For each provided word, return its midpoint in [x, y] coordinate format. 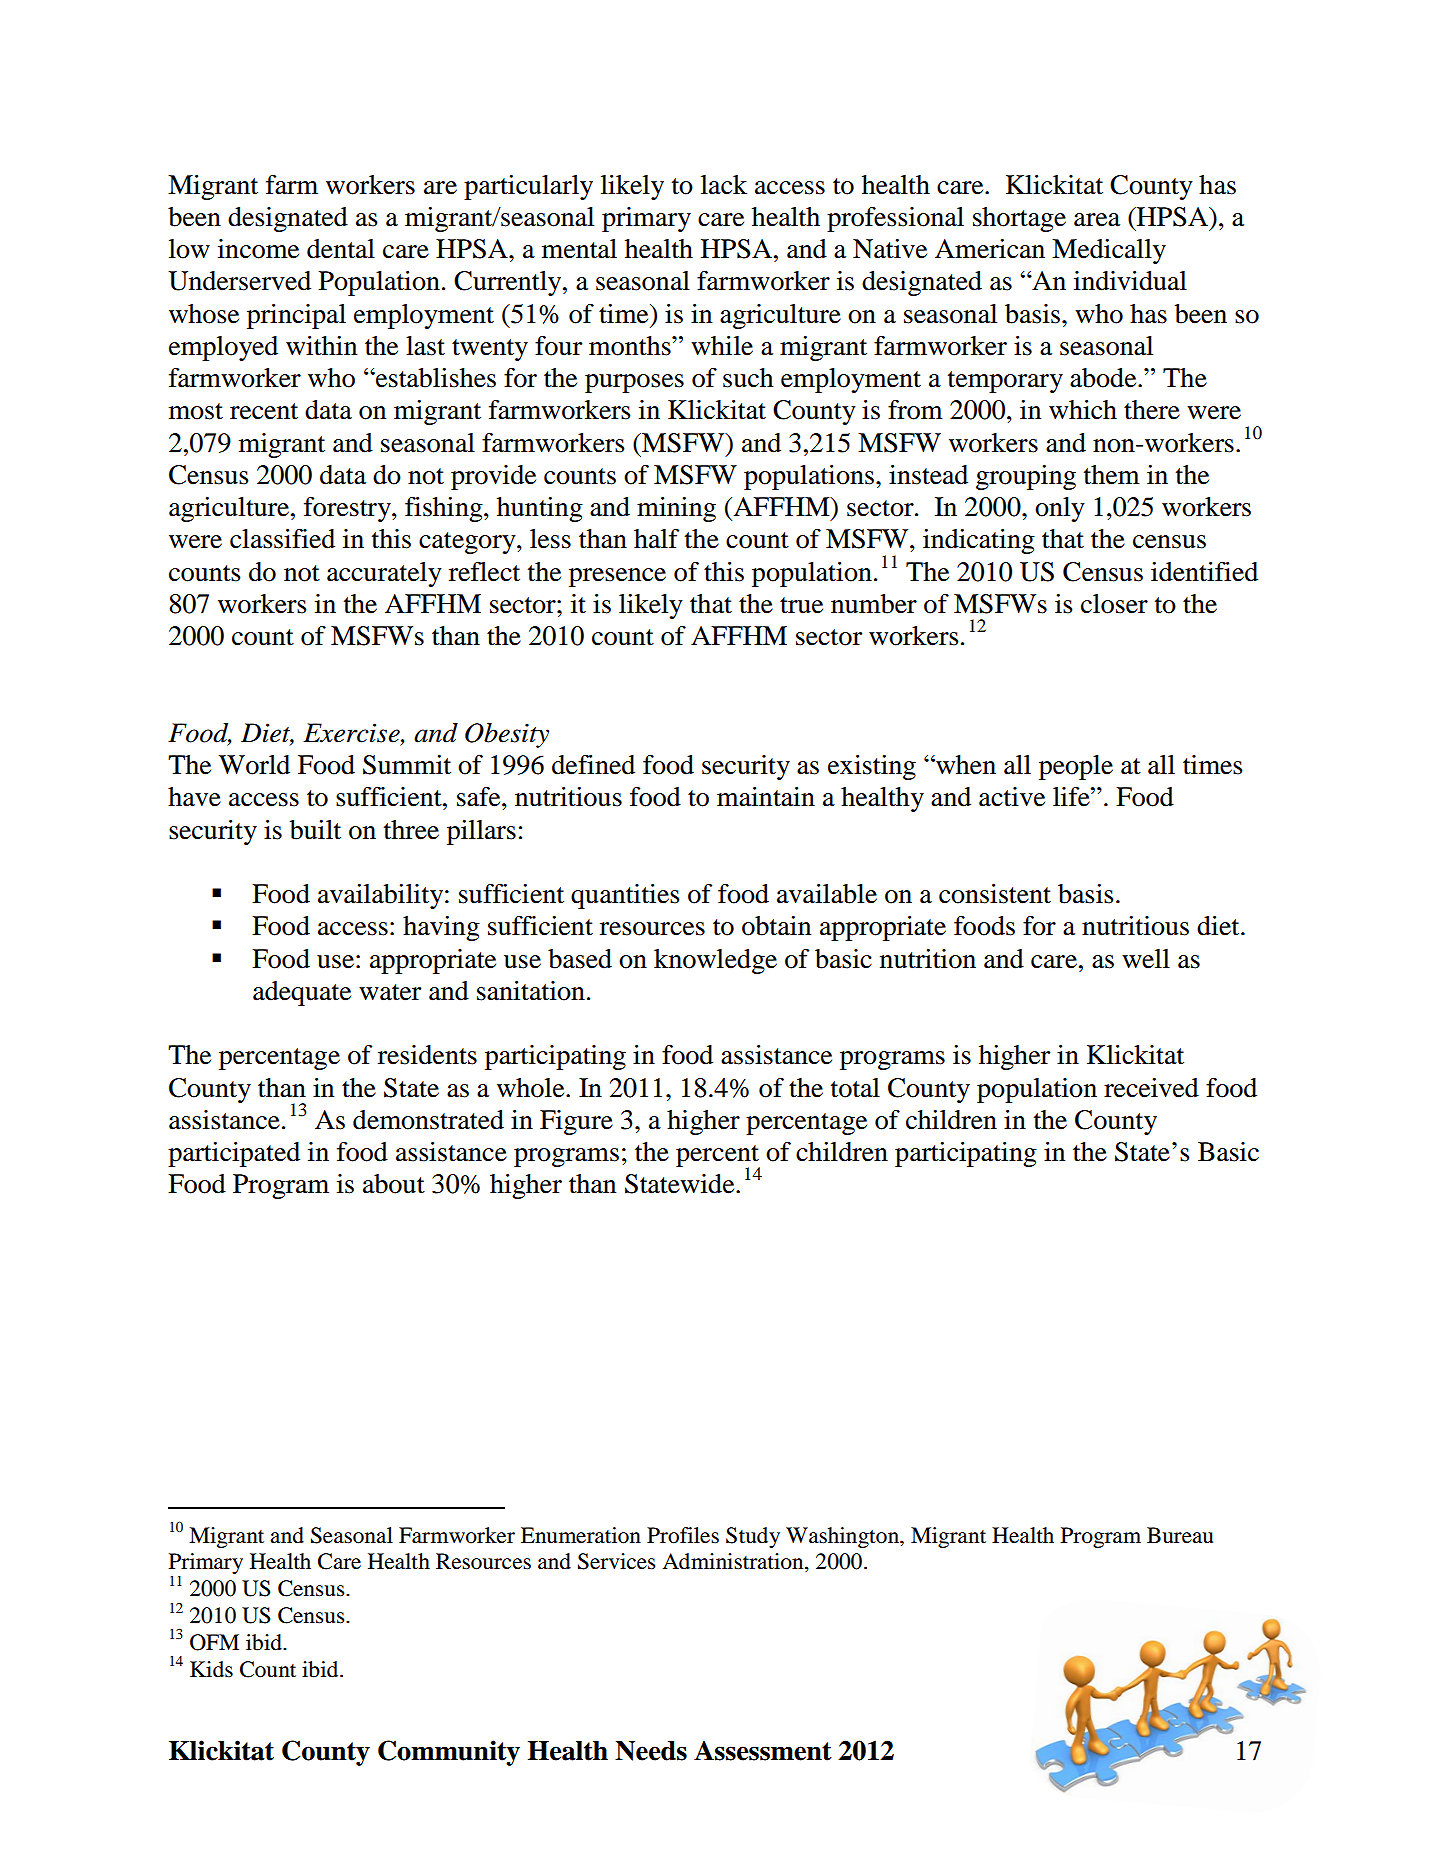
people [1076, 767]
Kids [211, 1669]
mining [676, 509]
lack [724, 185]
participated [234, 1154]
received [1151, 1088]
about [394, 1184]
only [1060, 509]
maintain [766, 797]
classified [282, 539]
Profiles [683, 1535]
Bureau [1180, 1535]
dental [341, 249]
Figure [576, 1122]
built [315, 830]
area [1097, 220]
